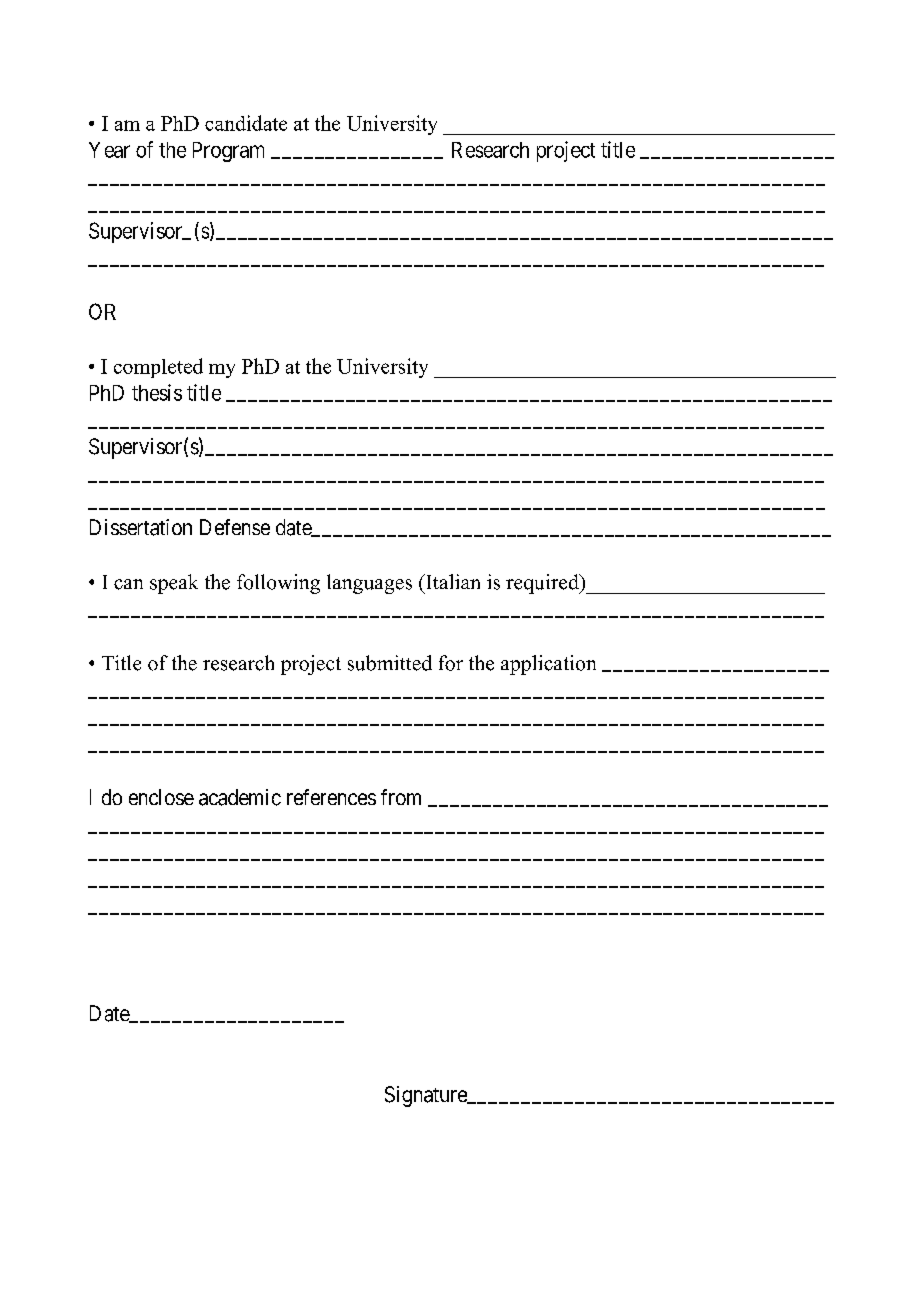 The image size is (924, 1308). I want to click on Year, so click(109, 150).
